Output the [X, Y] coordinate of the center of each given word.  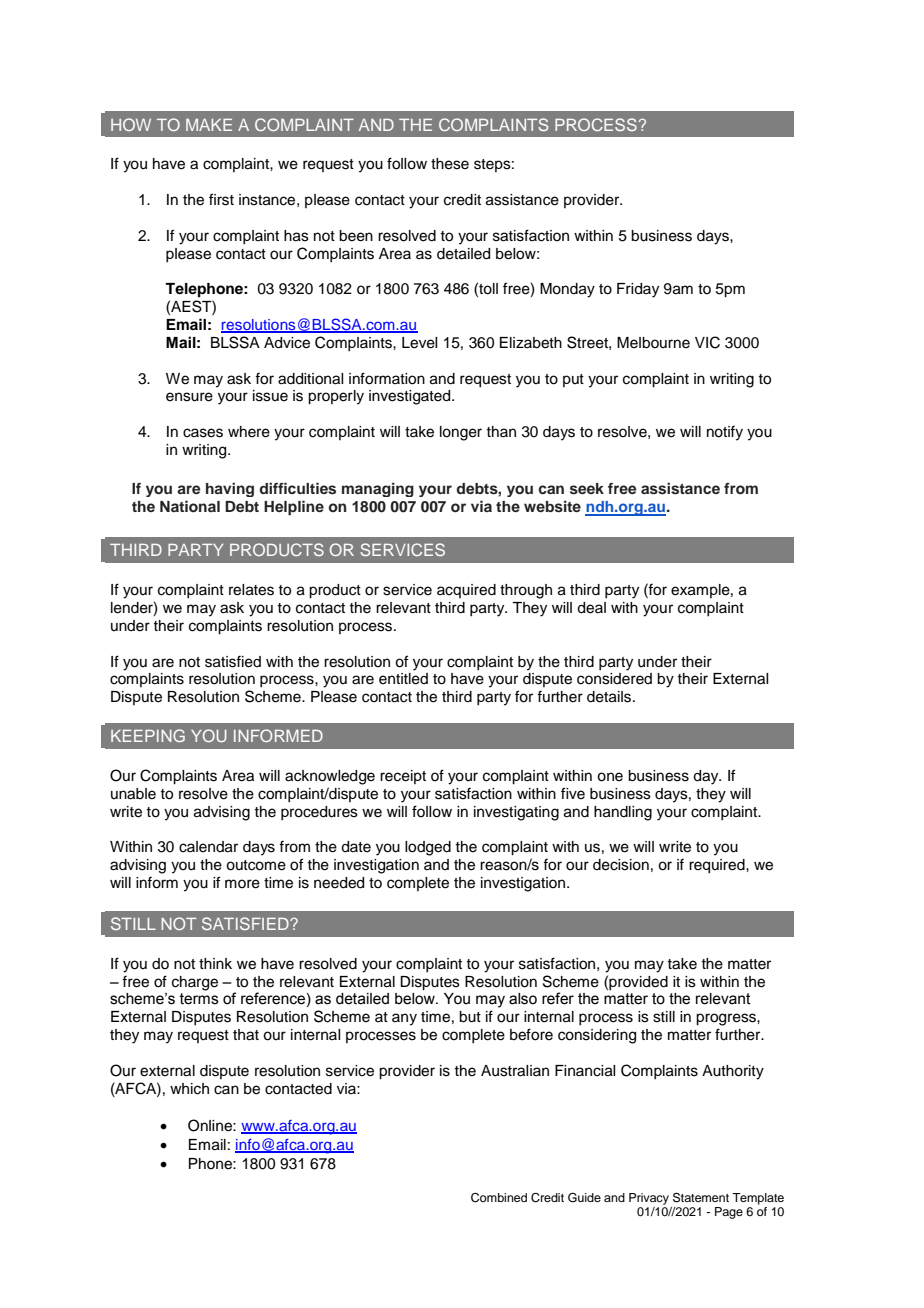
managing [378, 489]
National [190, 506]
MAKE [209, 125]
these [450, 164]
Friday [638, 290]
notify [725, 433]
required [718, 866]
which [189, 1089]
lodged [428, 848]
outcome [256, 865]
